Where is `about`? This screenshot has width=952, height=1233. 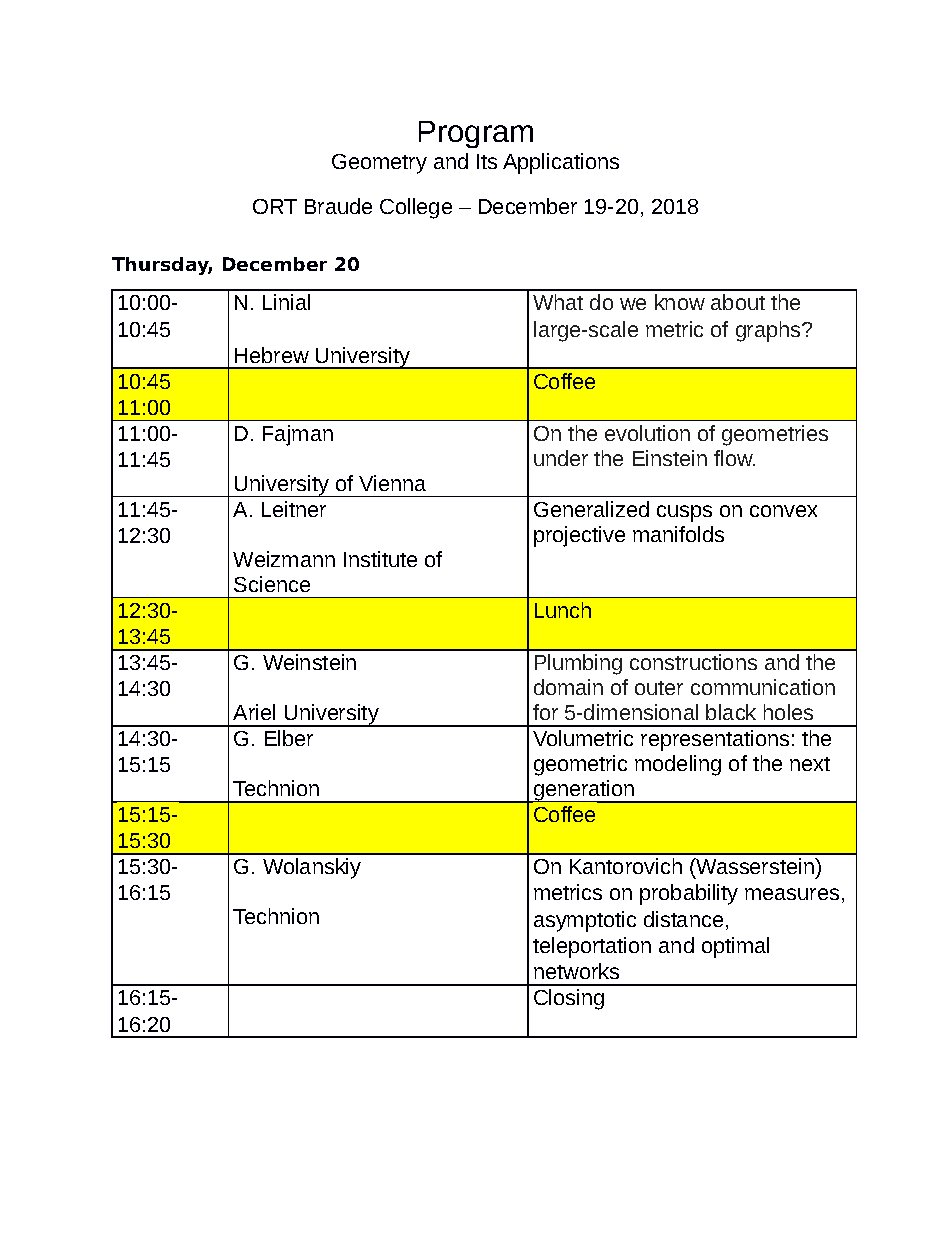 about is located at coordinates (738, 302).
